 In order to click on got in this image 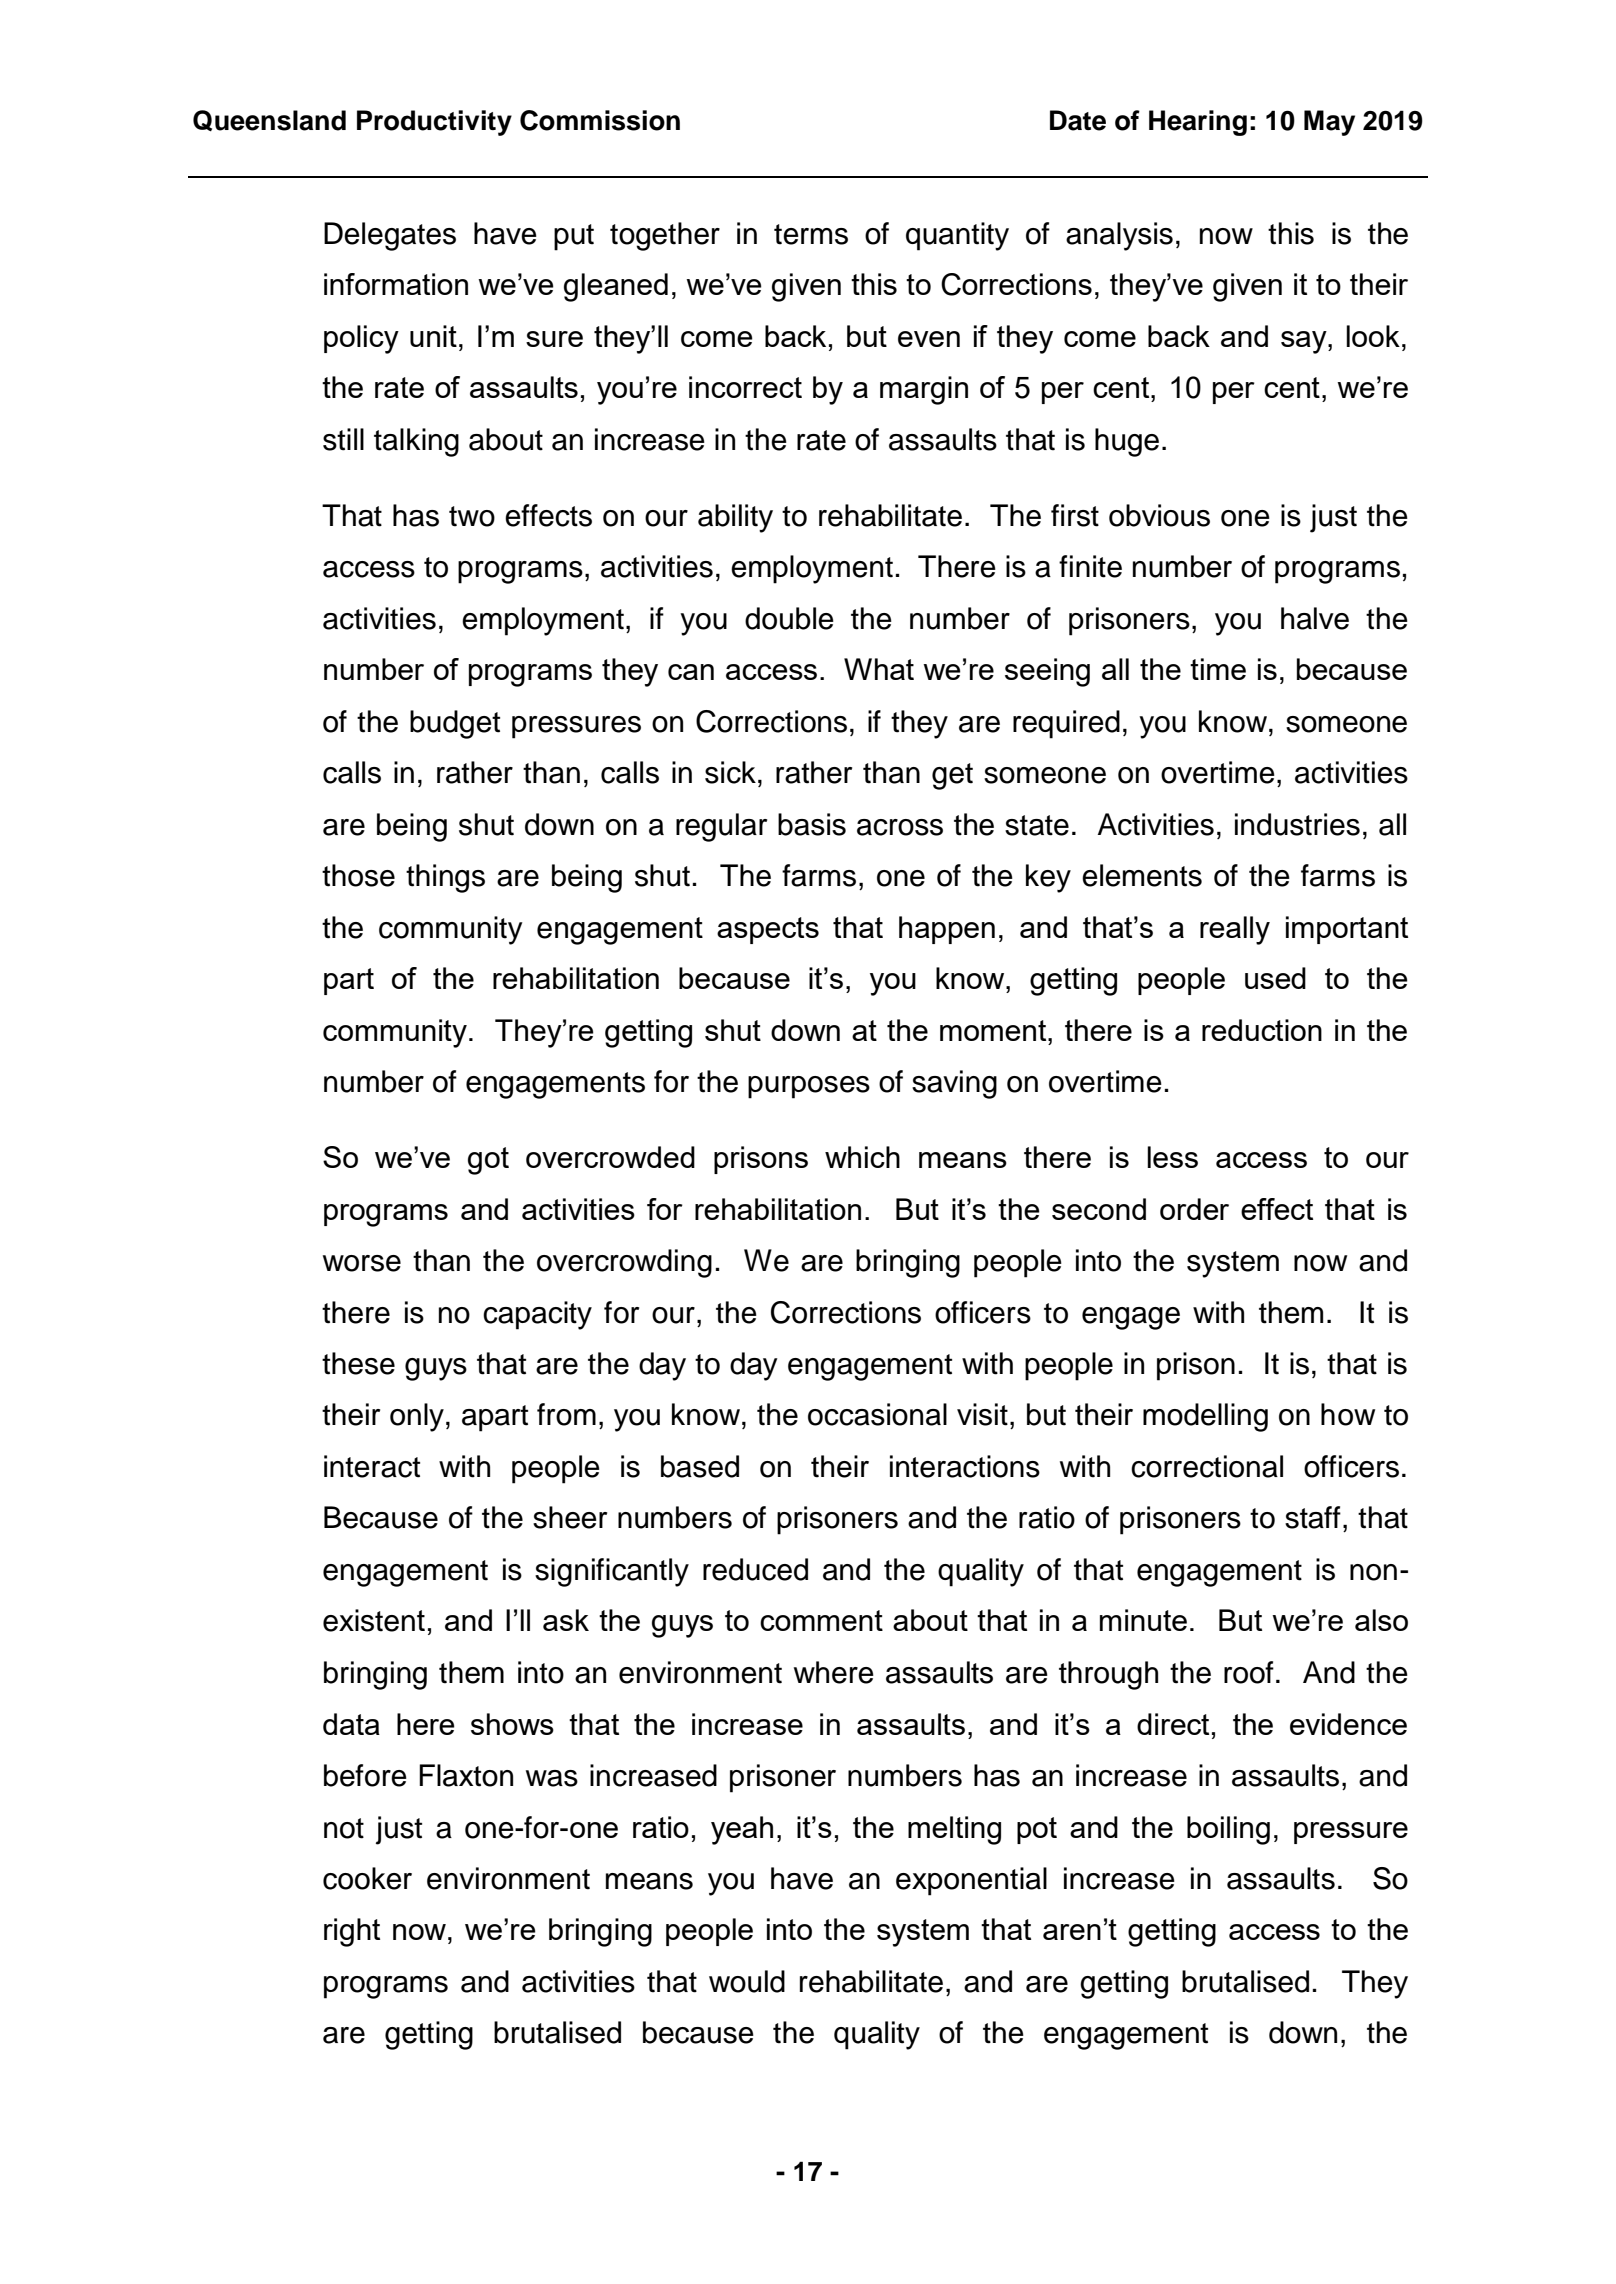, I will do `click(488, 1161)`.
